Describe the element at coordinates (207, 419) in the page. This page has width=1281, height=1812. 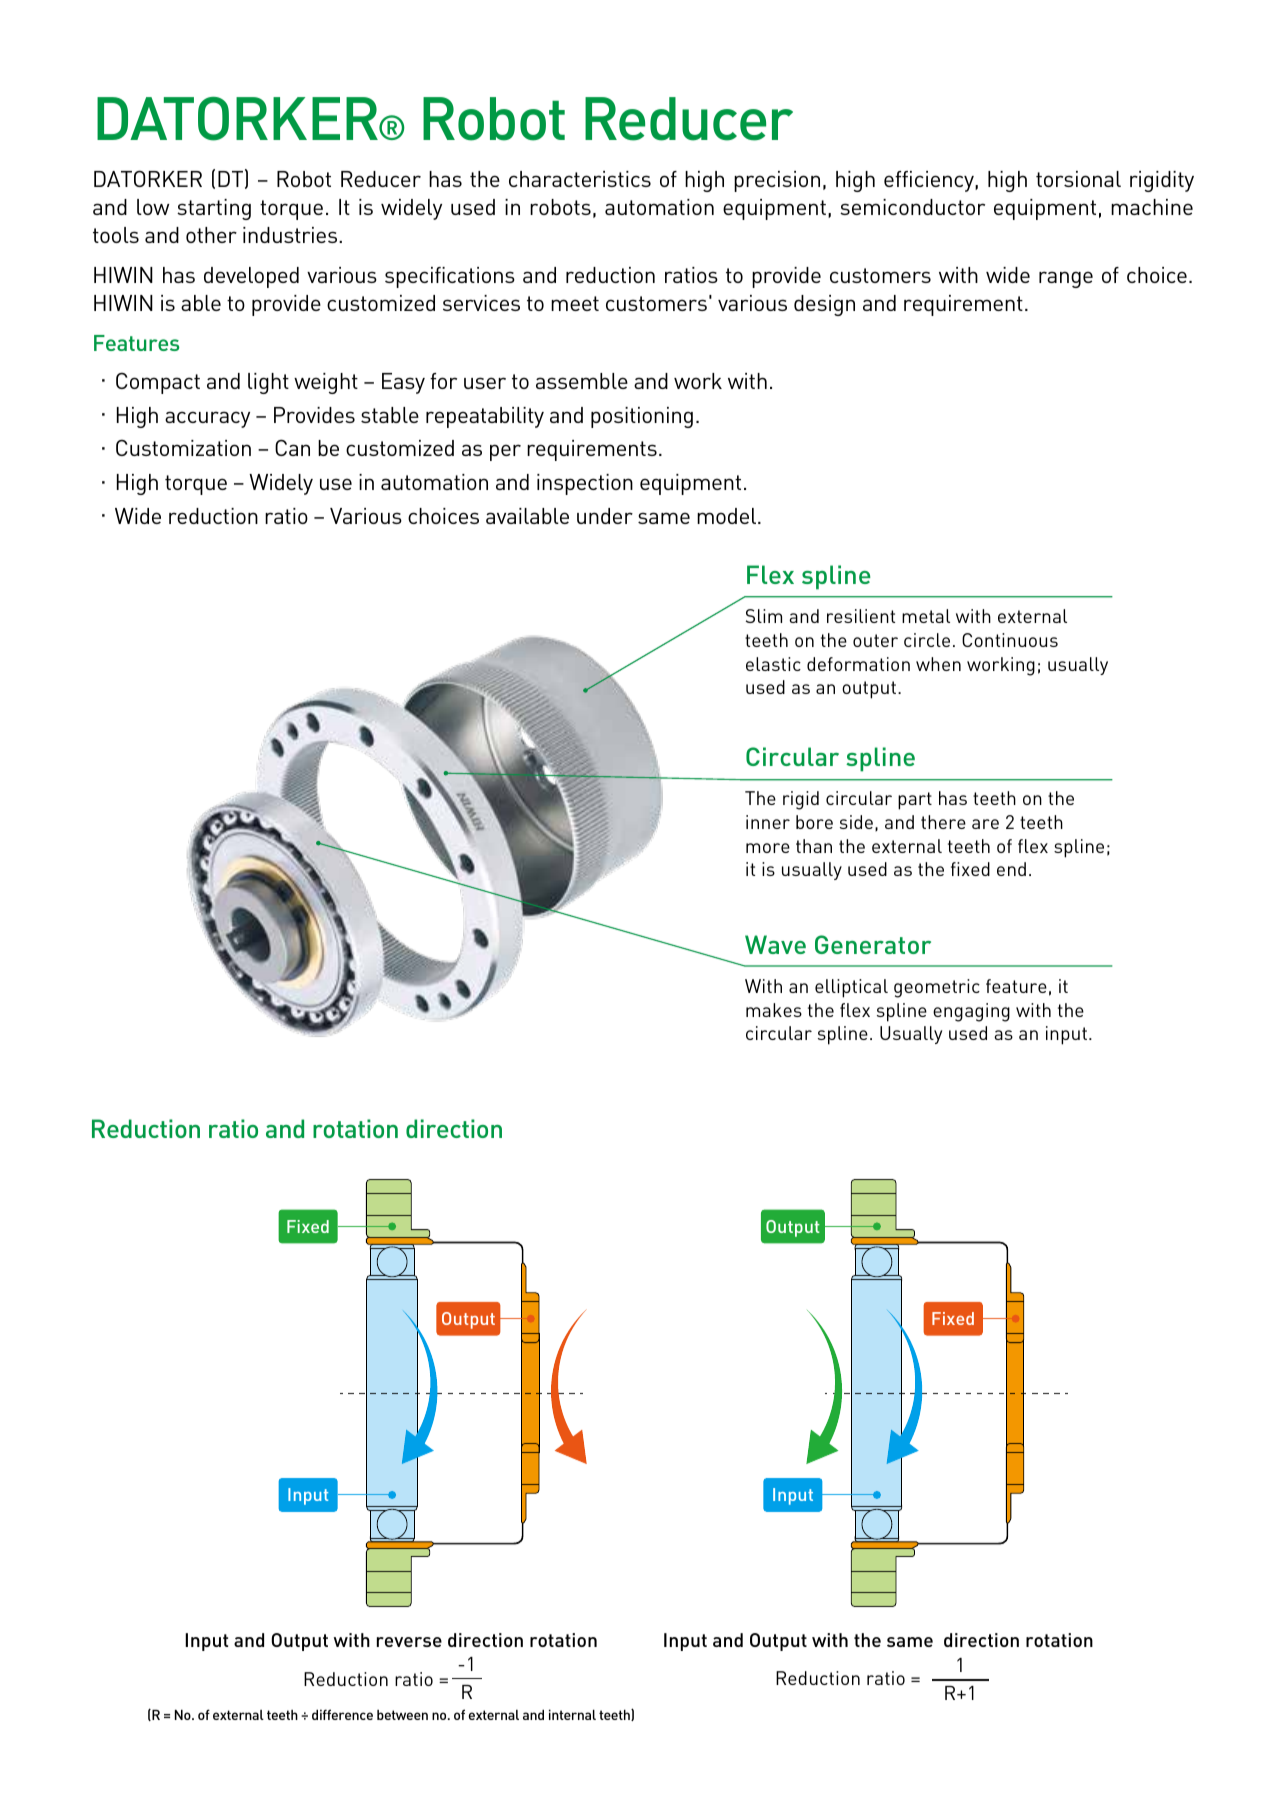
I see `accuracy` at that location.
